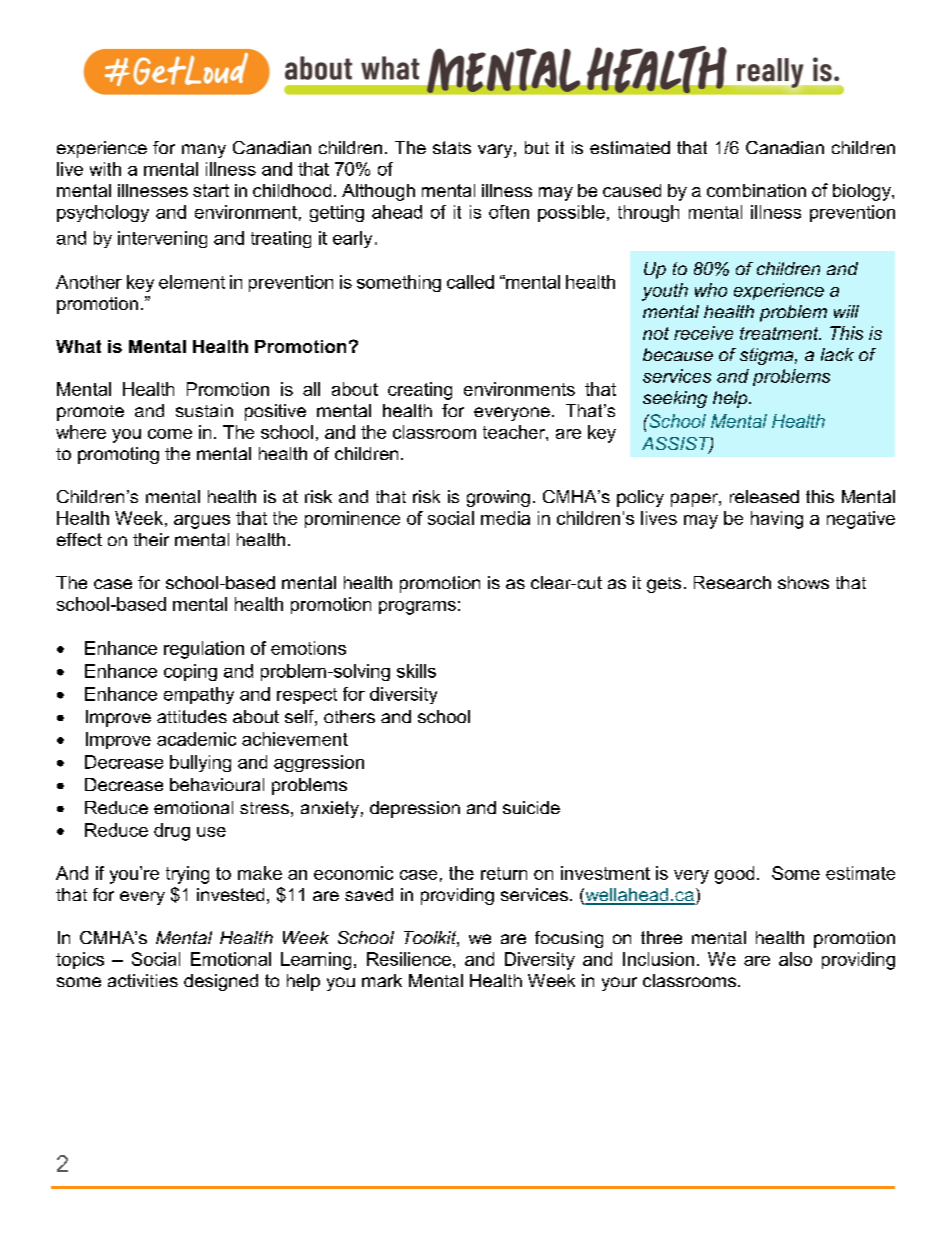  I want to click on programs, so click(417, 608).
